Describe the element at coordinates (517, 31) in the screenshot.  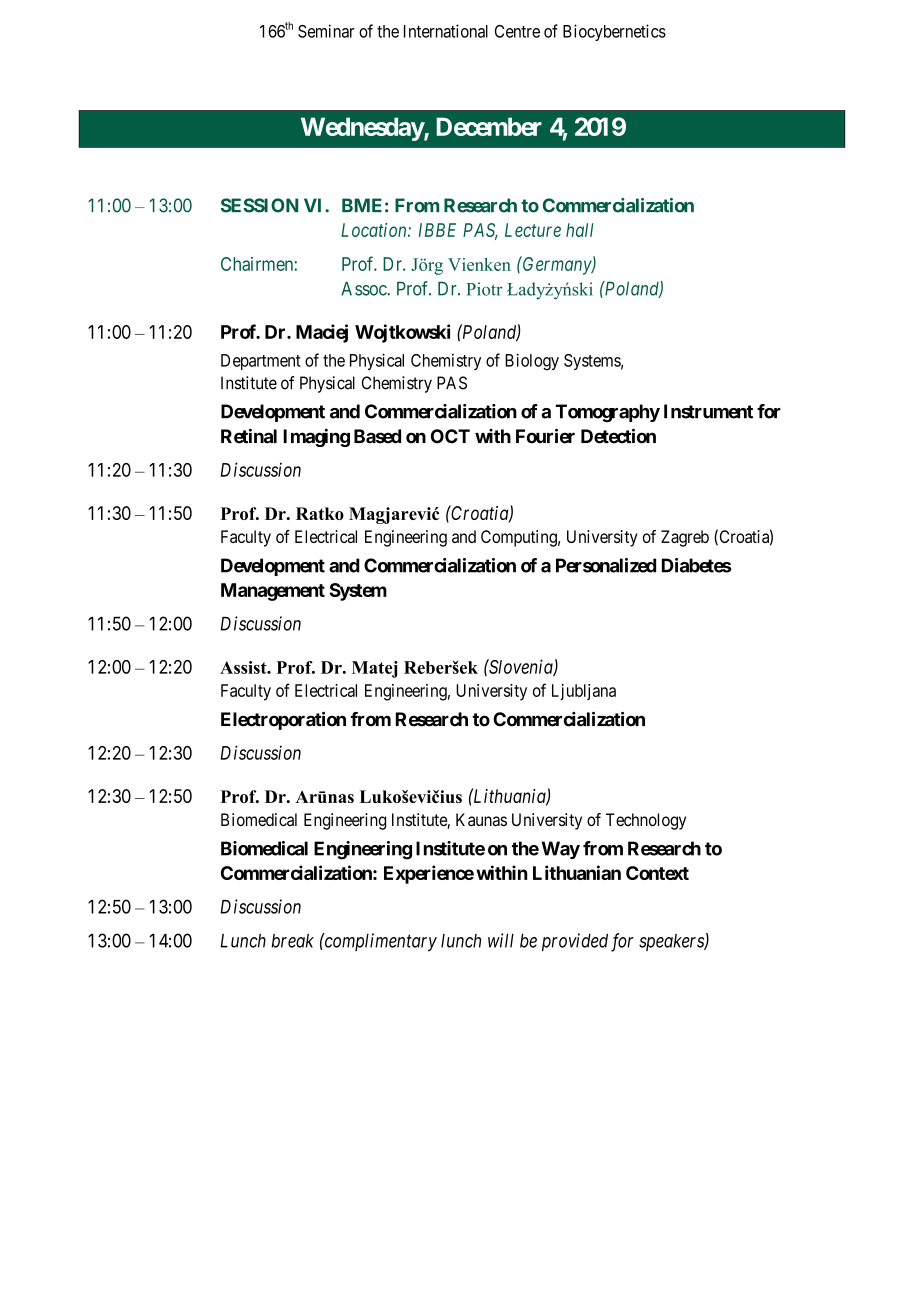
I see `Centre` at that location.
